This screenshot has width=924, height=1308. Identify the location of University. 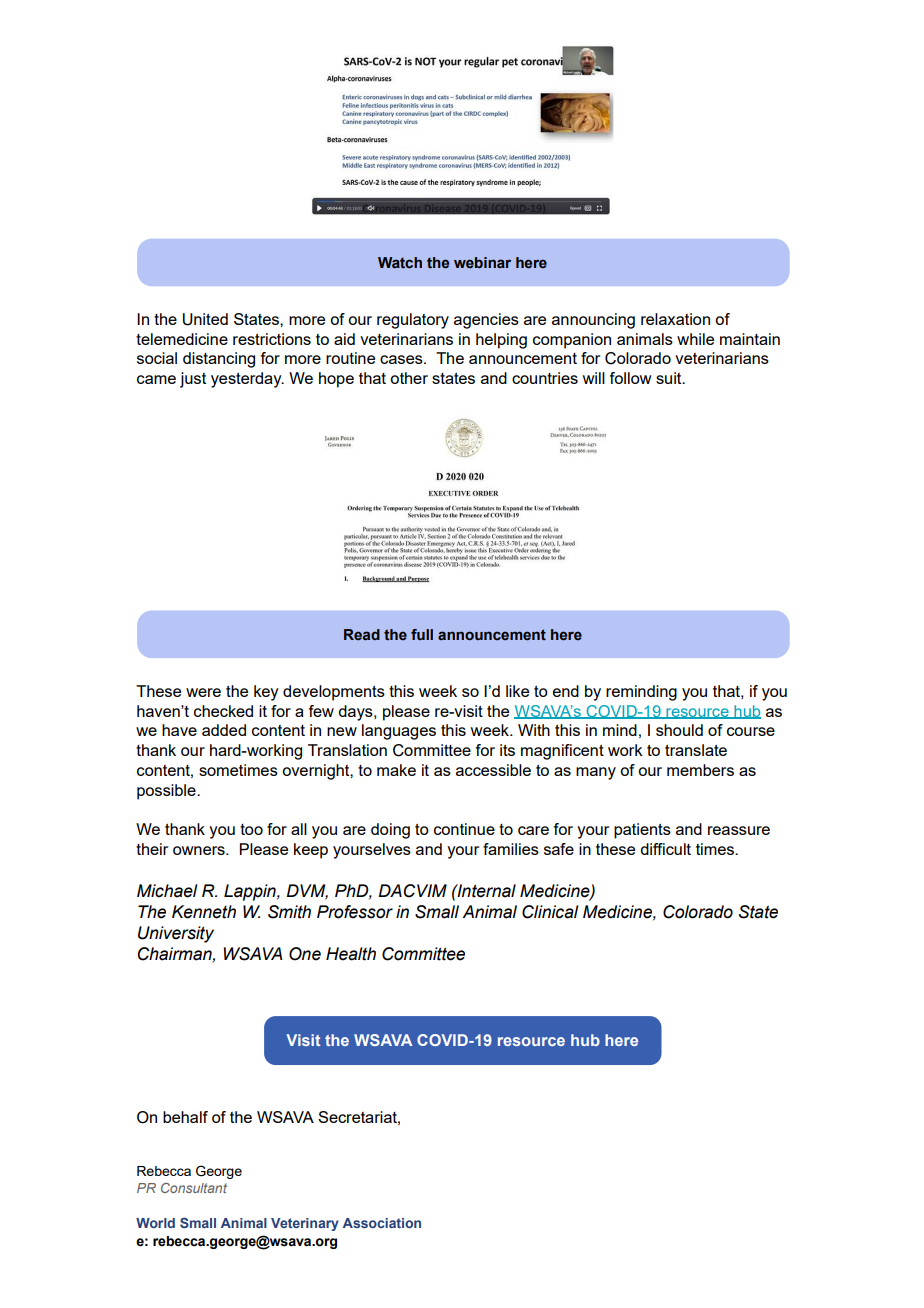
(176, 934).
